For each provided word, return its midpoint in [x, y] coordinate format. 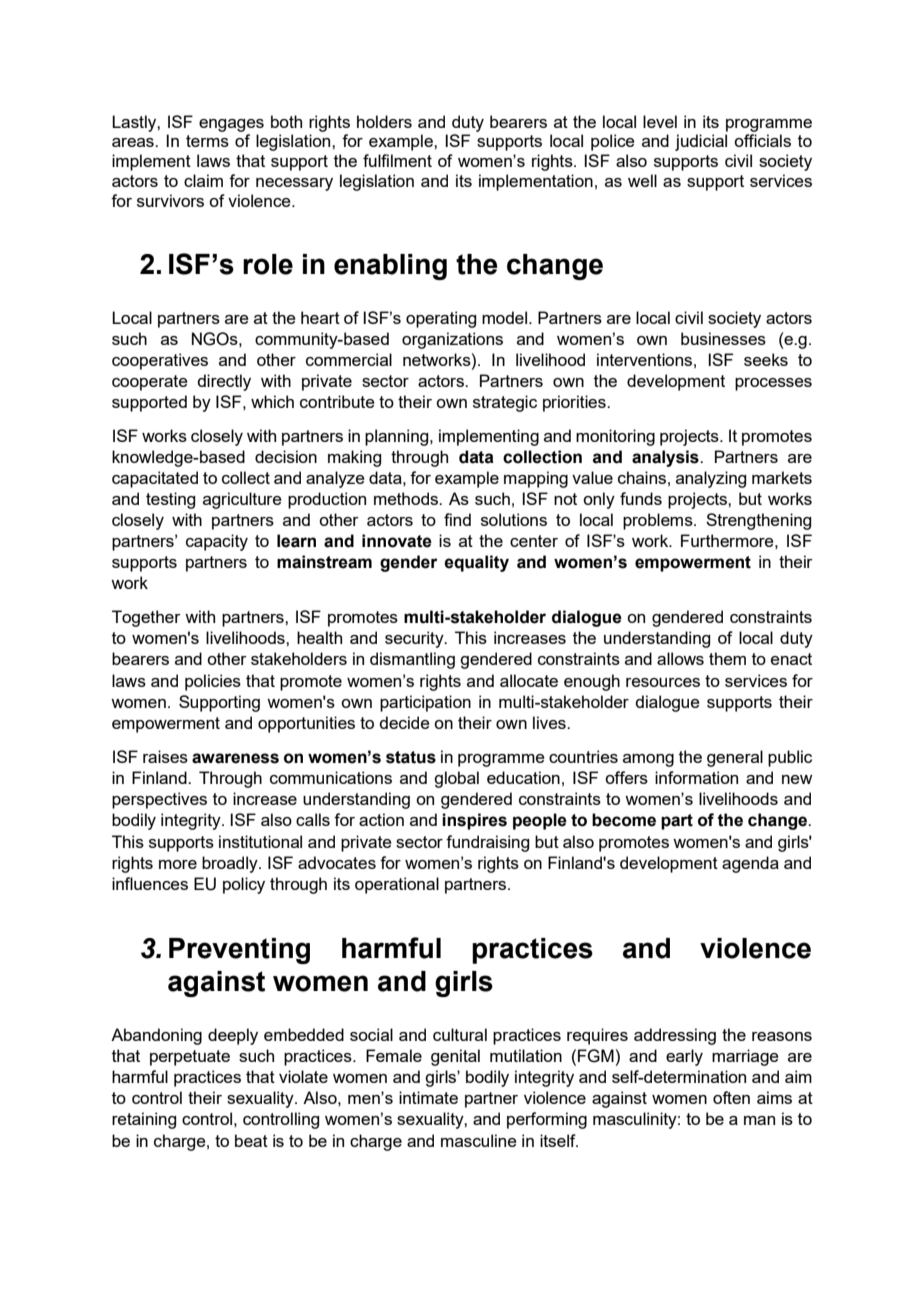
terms [207, 141]
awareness [235, 758]
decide [404, 722]
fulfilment [397, 160]
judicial [701, 142]
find [457, 519]
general [735, 758]
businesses [723, 338]
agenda [750, 864]
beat [251, 1140]
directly [224, 382]
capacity [217, 542]
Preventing [239, 951]
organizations [452, 340]
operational [397, 885]
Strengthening [758, 521]
